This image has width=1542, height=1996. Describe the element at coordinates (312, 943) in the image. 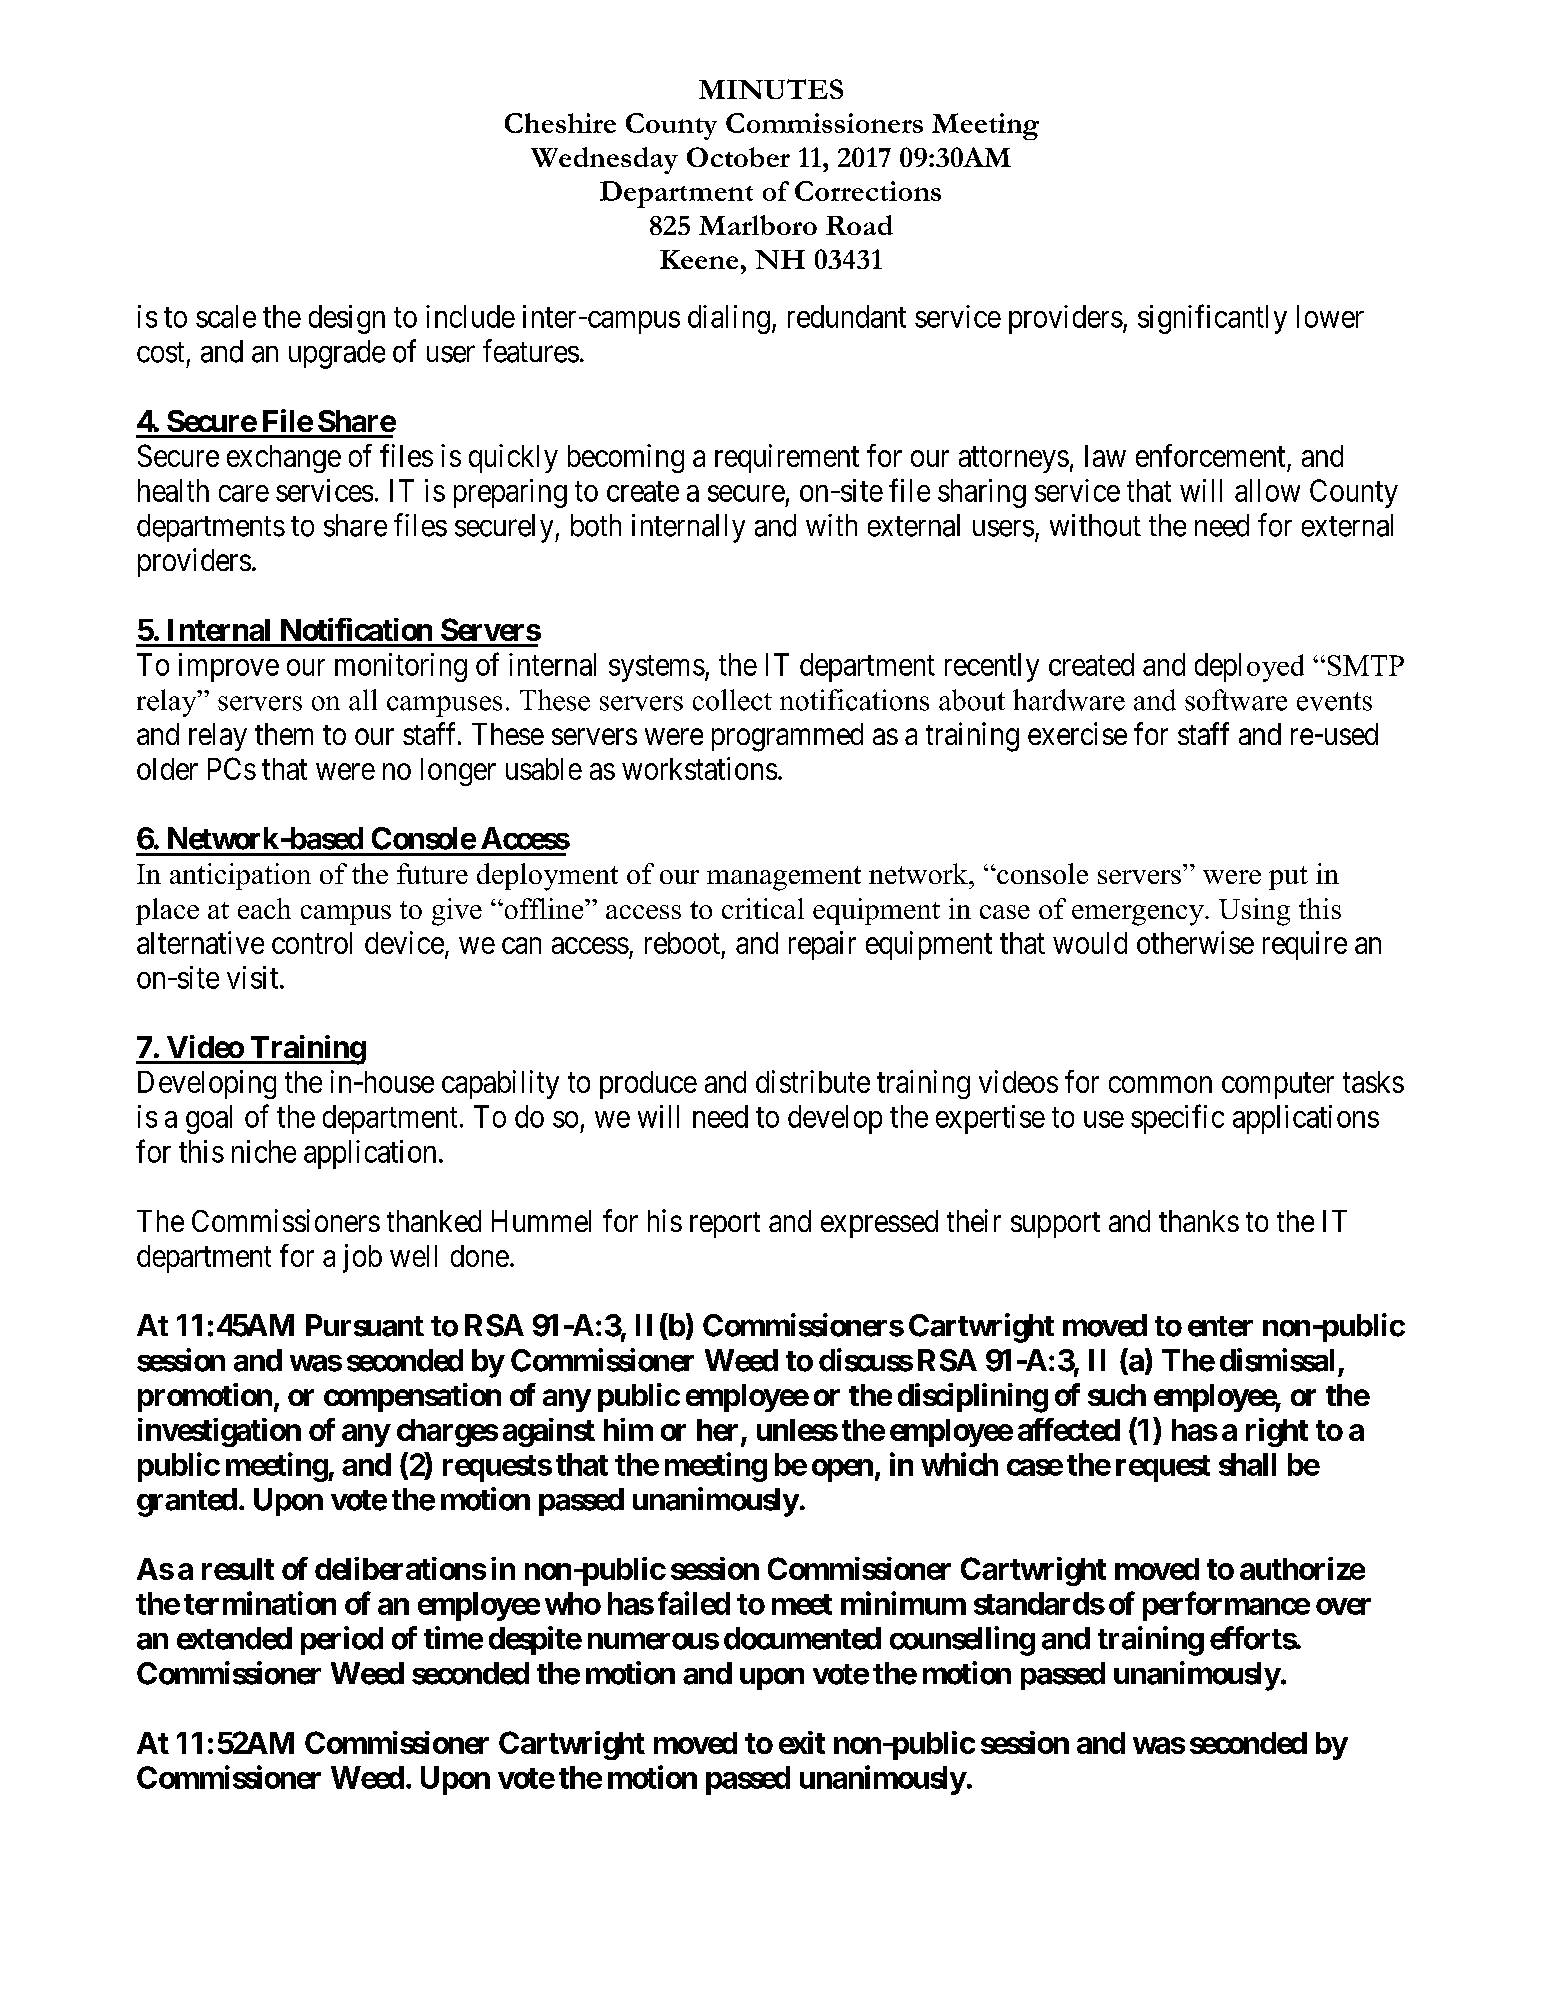

I see `control` at that location.
